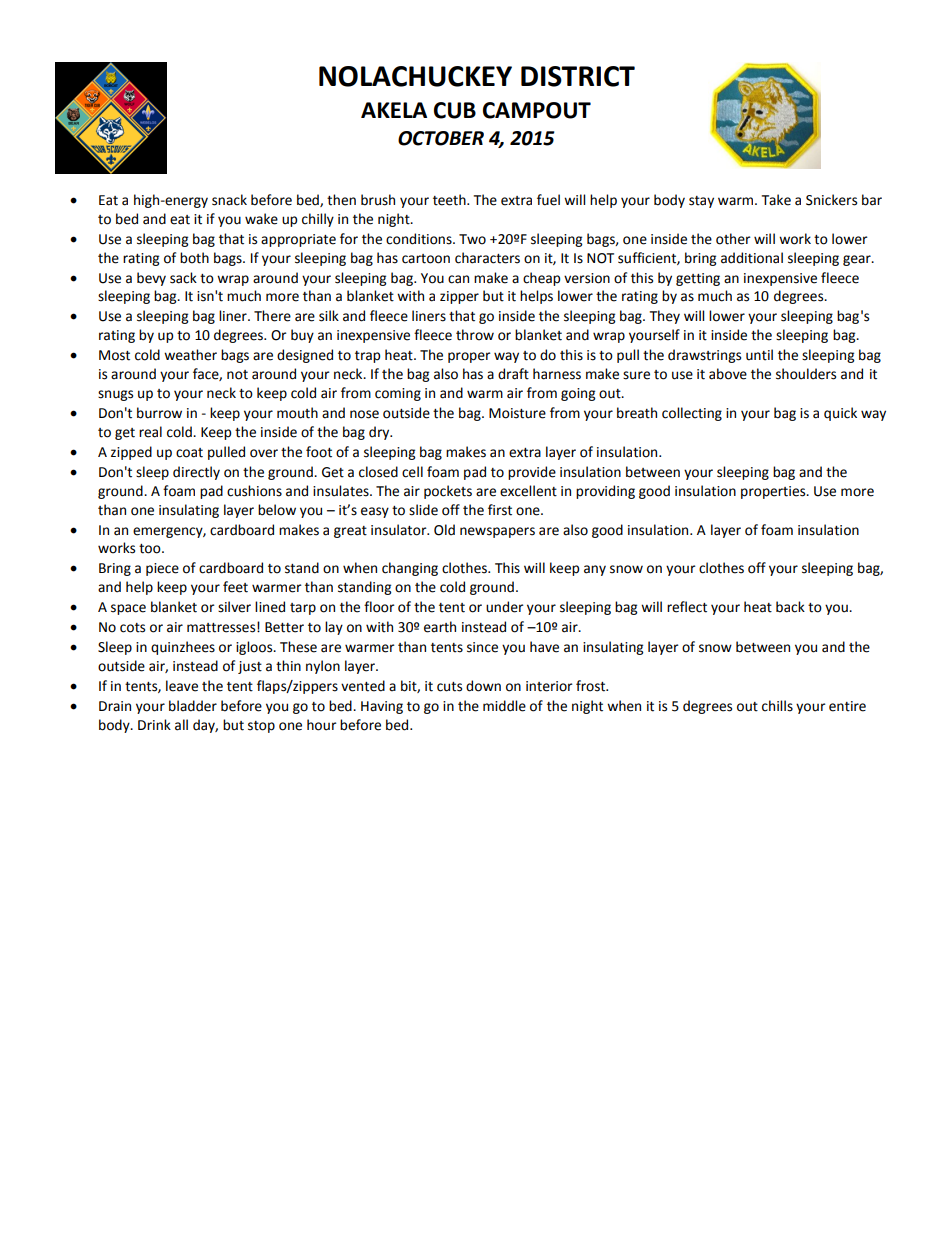 The height and width of the screenshot is (1233, 952). What do you see at coordinates (698, 279) in the screenshot?
I see `getting` at bounding box center [698, 279].
